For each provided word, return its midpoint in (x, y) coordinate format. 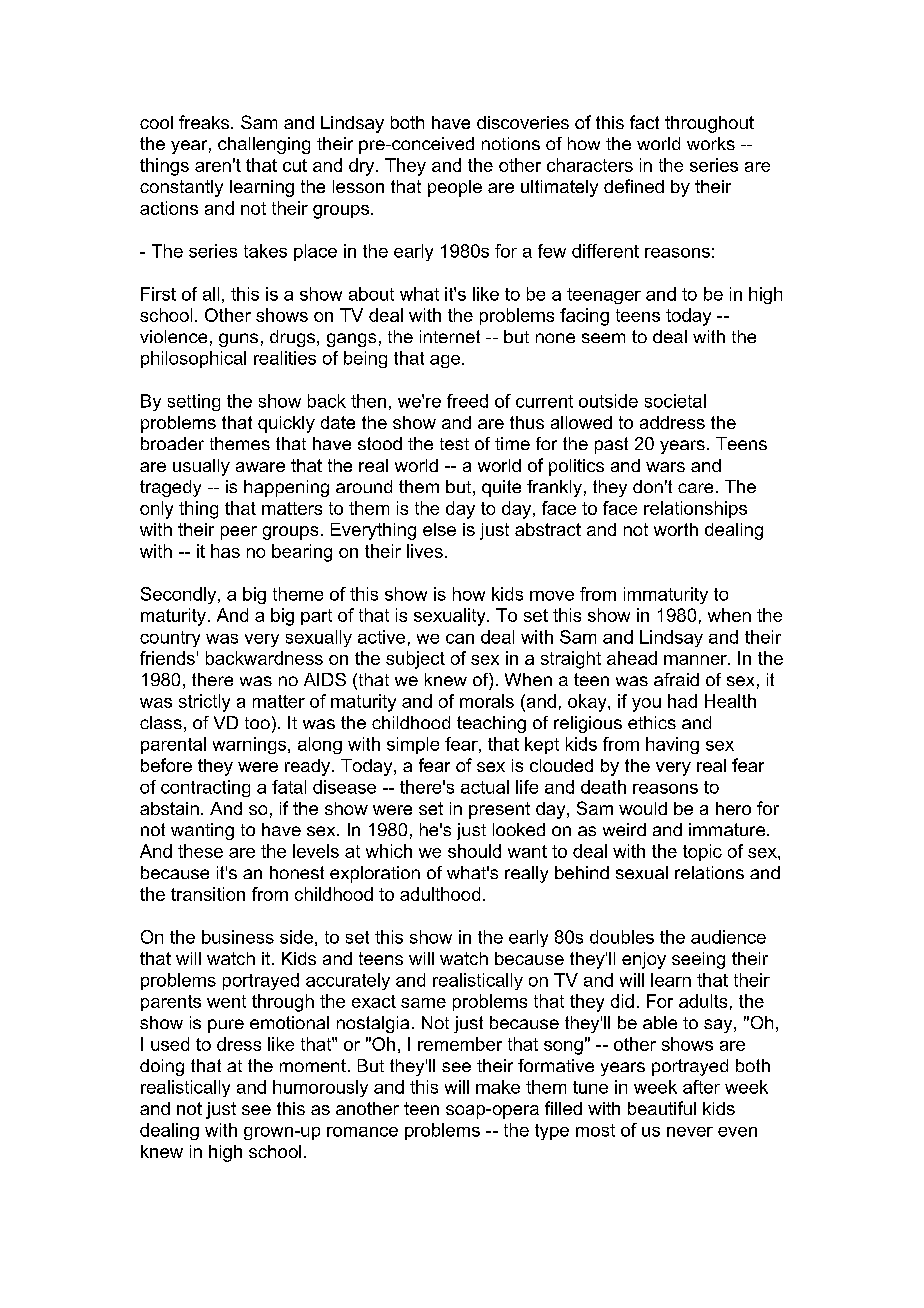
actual (485, 787)
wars (665, 467)
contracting (205, 788)
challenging (264, 145)
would (643, 808)
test (454, 444)
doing (162, 1067)
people (455, 188)
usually (201, 467)
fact (644, 122)
